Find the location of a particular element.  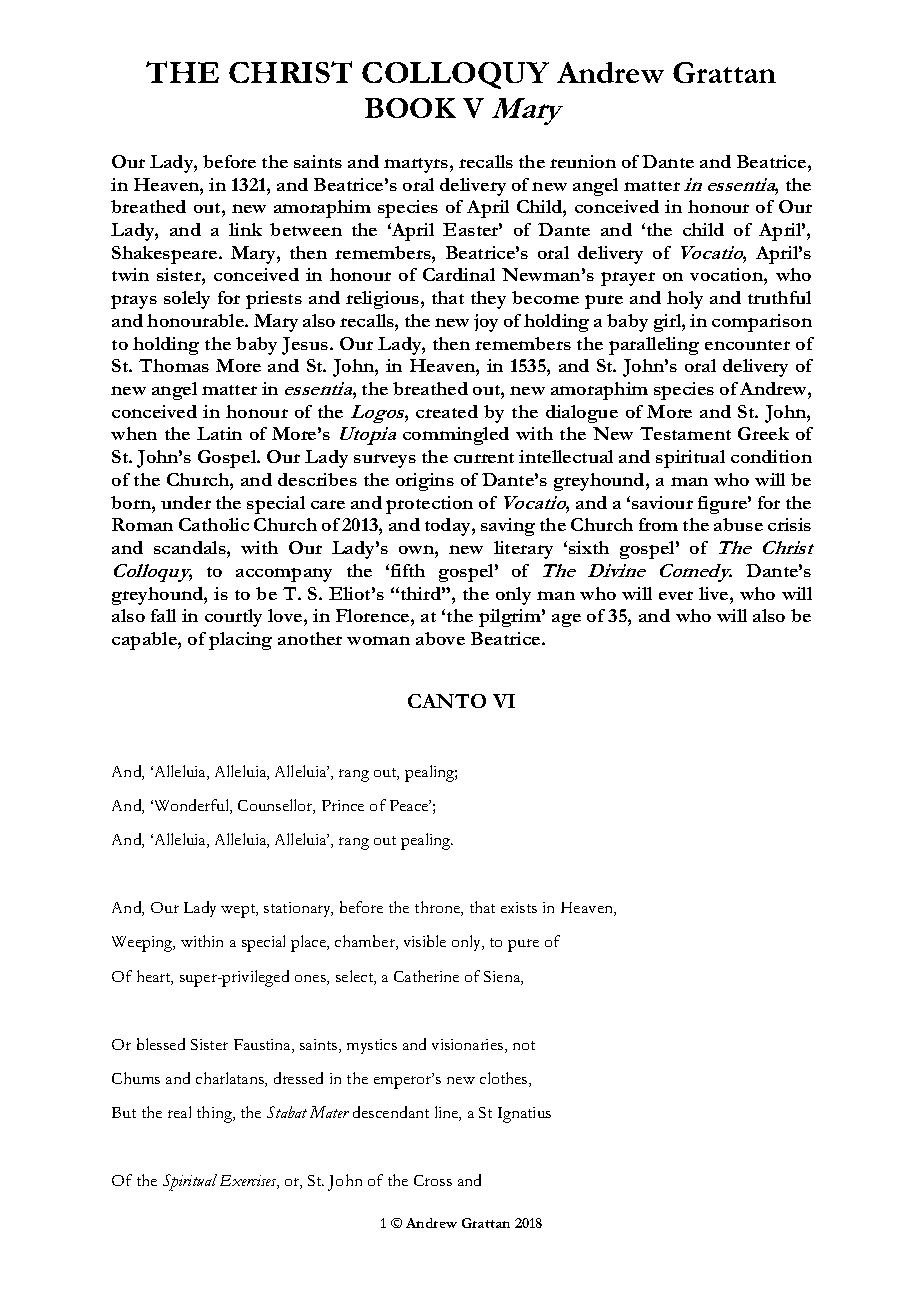

martyrs is located at coordinates (417, 165).
